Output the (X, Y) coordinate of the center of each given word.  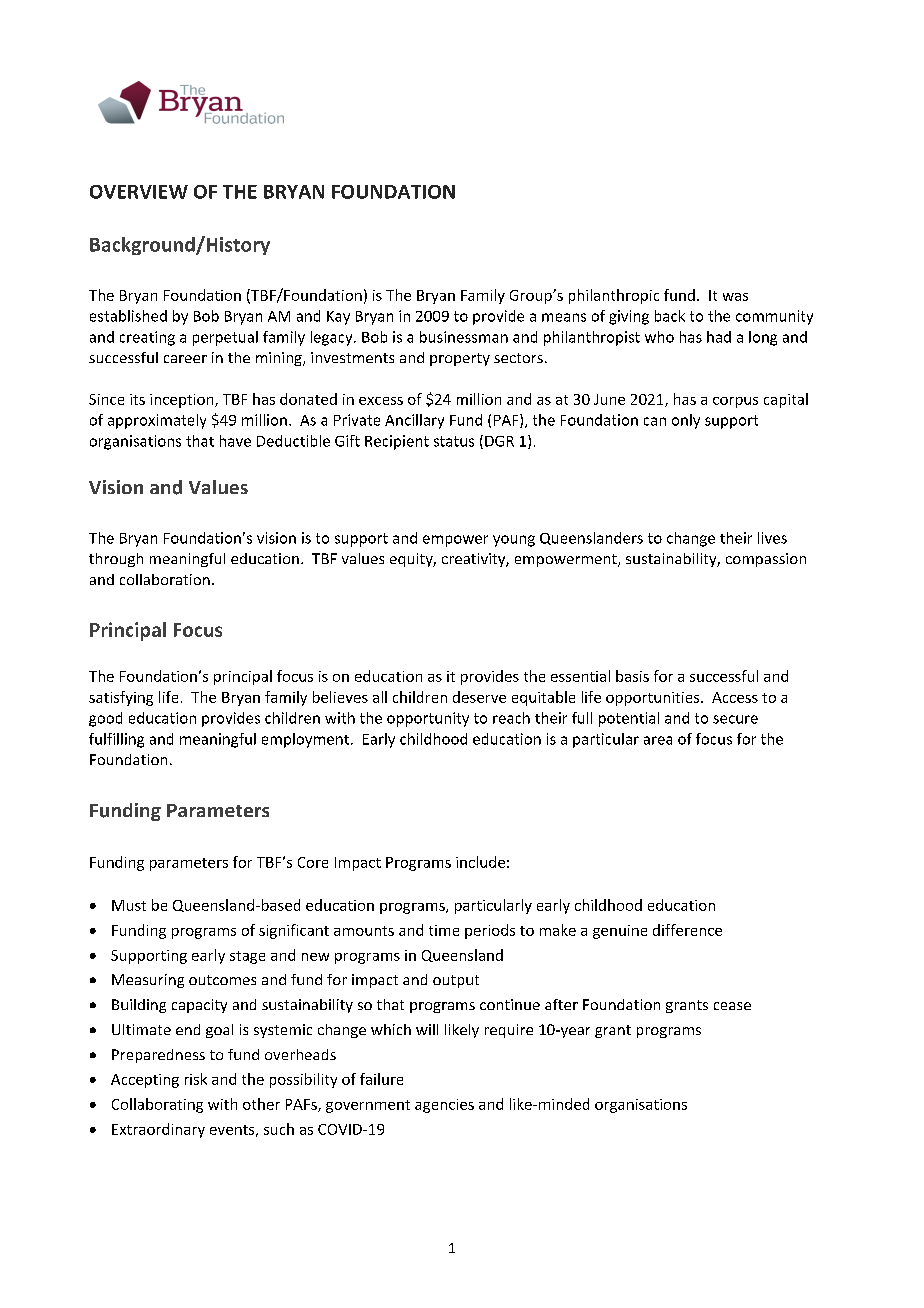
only (686, 421)
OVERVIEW (139, 192)
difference (687, 930)
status (454, 441)
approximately (157, 421)
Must (129, 905)
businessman (464, 337)
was (735, 297)
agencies (444, 1106)
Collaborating (157, 1105)
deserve (479, 697)
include (480, 862)
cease (732, 1006)
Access (735, 697)
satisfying (121, 698)
